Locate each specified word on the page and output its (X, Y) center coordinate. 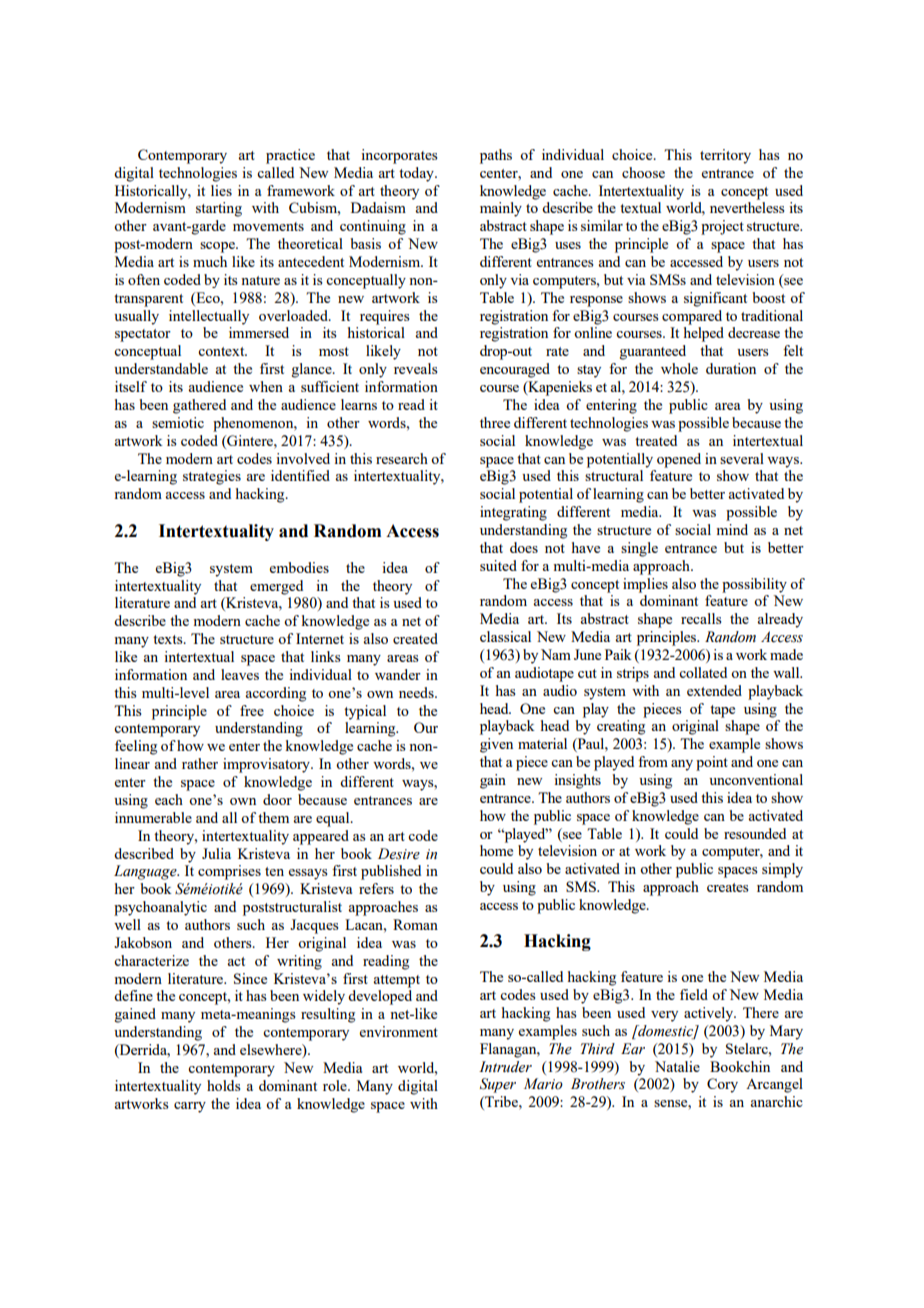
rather (200, 763)
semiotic (178, 422)
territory (725, 156)
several (742, 458)
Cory (722, 1085)
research (402, 458)
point (712, 763)
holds (224, 1085)
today (417, 174)
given (496, 745)
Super (498, 1085)
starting (219, 209)
